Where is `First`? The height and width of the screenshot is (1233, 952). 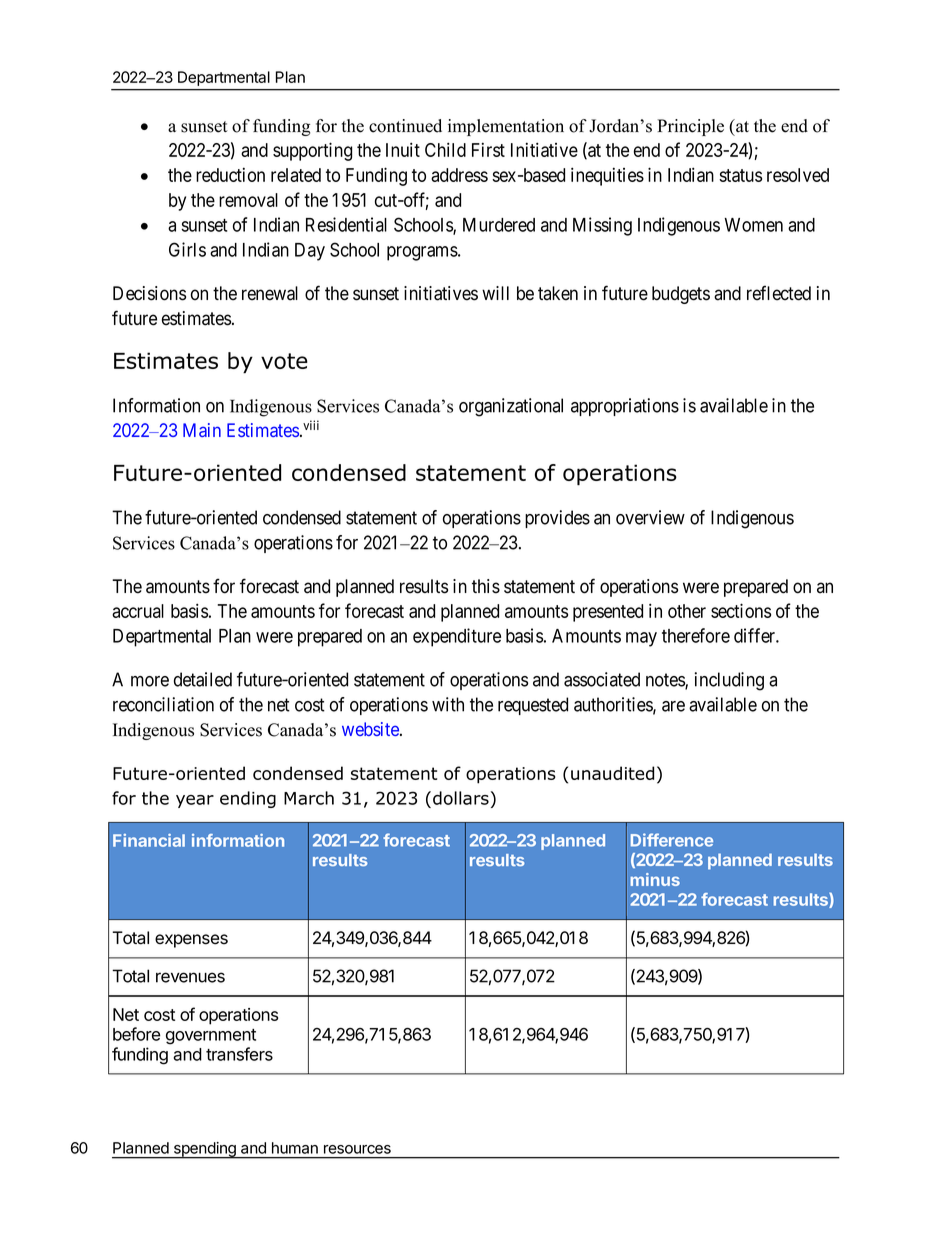 First is located at coordinates (488, 149).
